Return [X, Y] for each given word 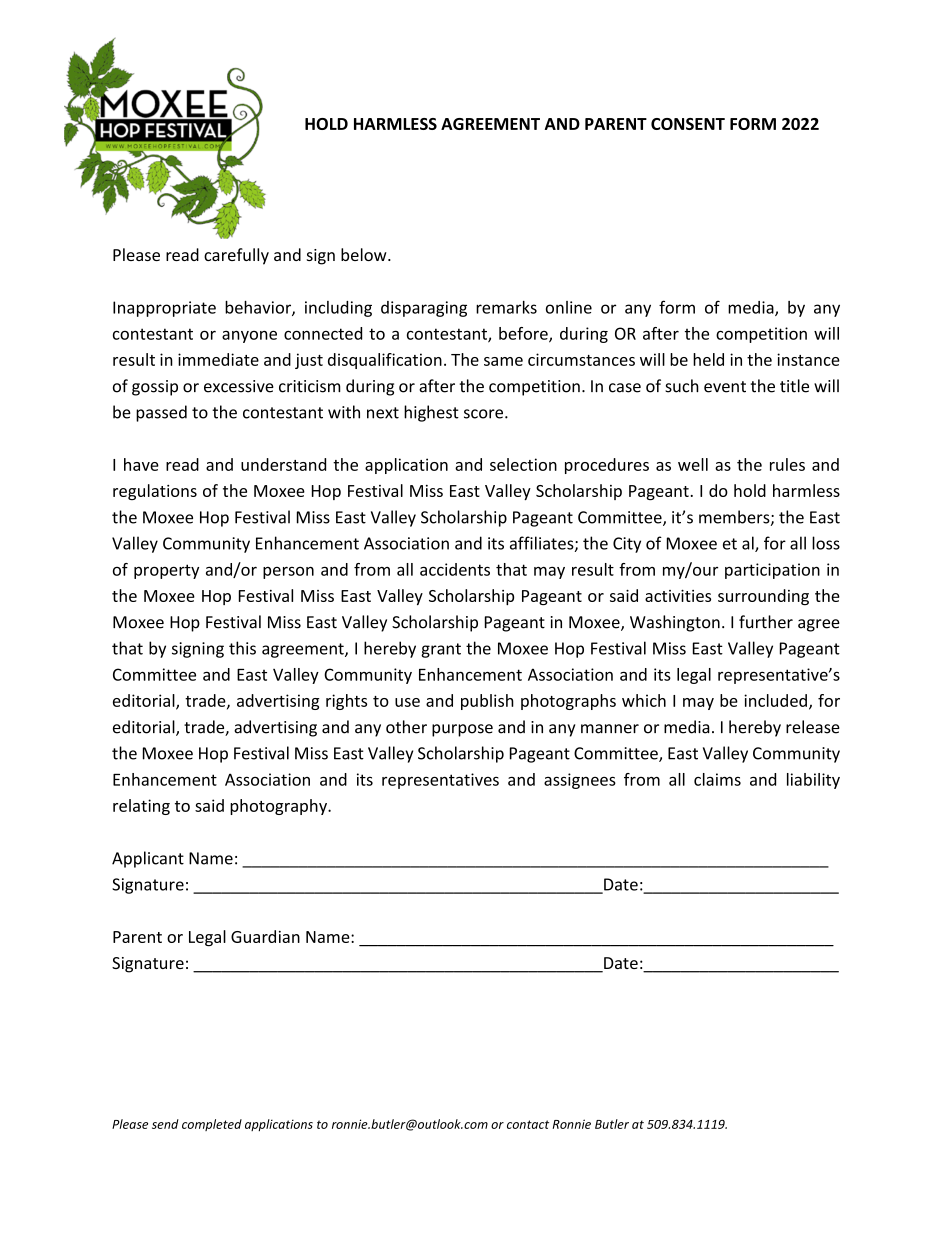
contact [528, 1124]
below [365, 254]
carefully [236, 256]
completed [212, 1125]
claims [717, 779]
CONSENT [688, 124]
